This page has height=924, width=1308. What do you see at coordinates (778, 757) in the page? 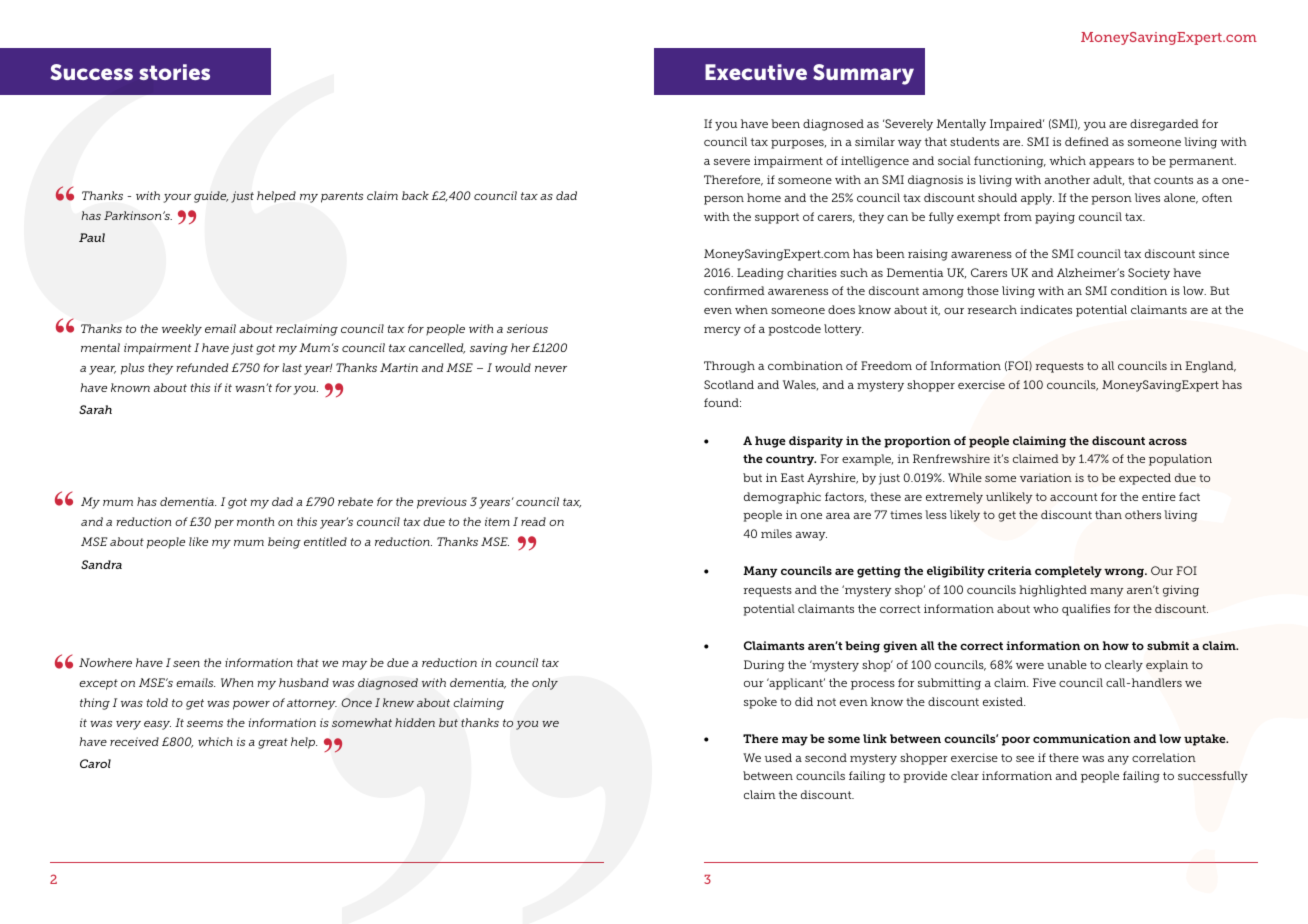
I see `used` at bounding box center [778, 757].
